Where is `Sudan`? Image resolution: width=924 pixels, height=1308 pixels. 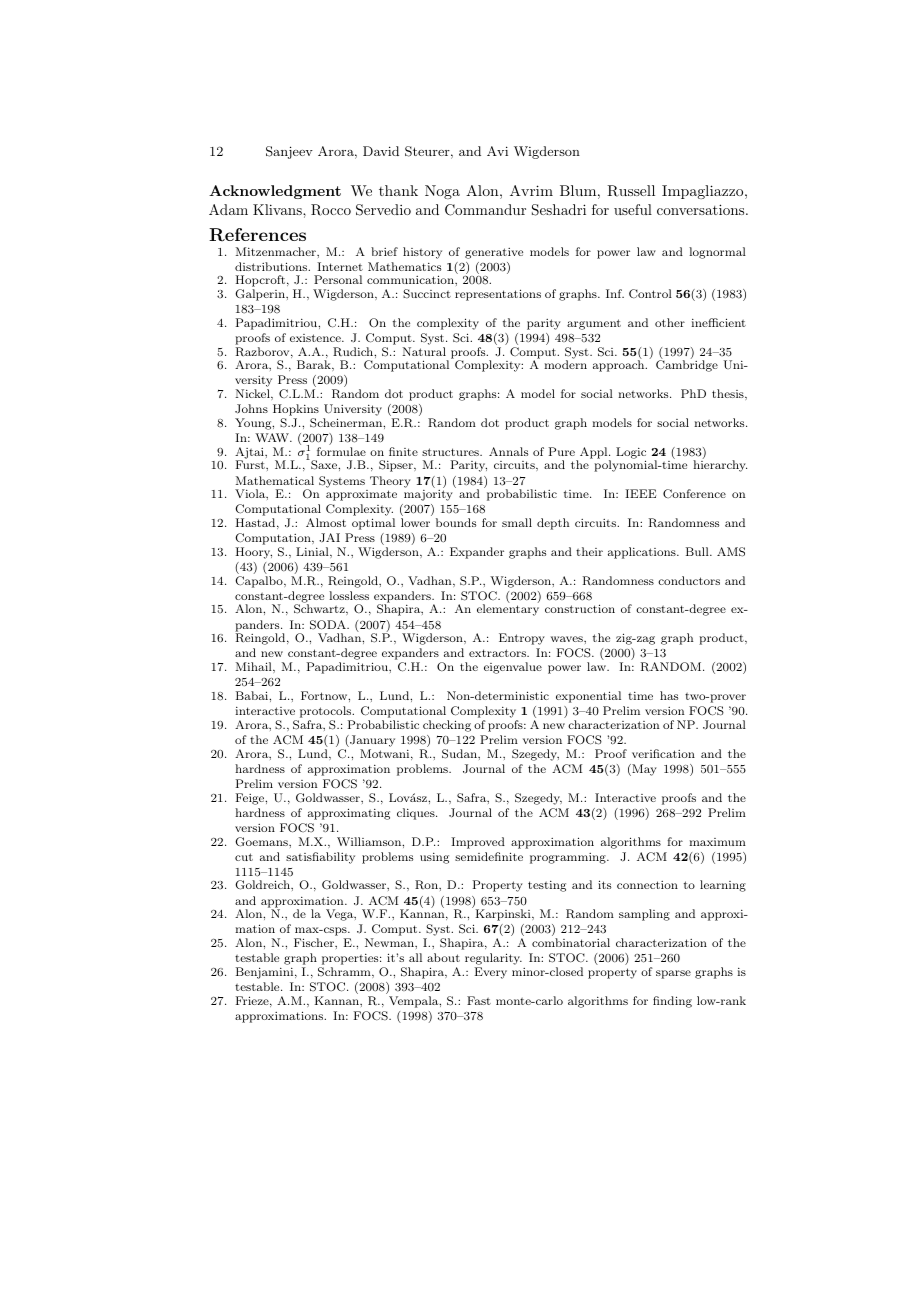 Sudan is located at coordinates (460, 754).
